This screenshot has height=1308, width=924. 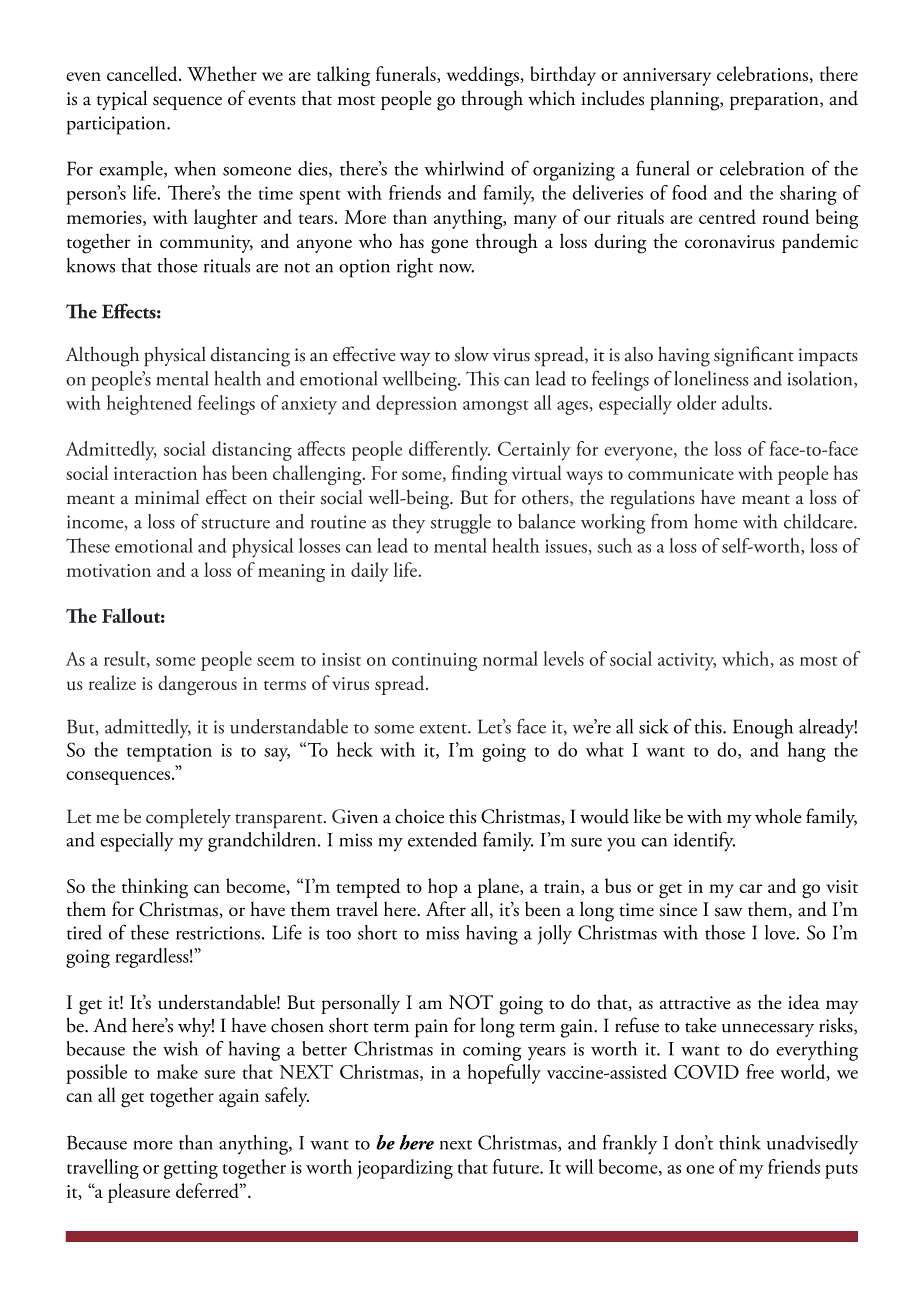 I want to click on typical, so click(x=122, y=100).
